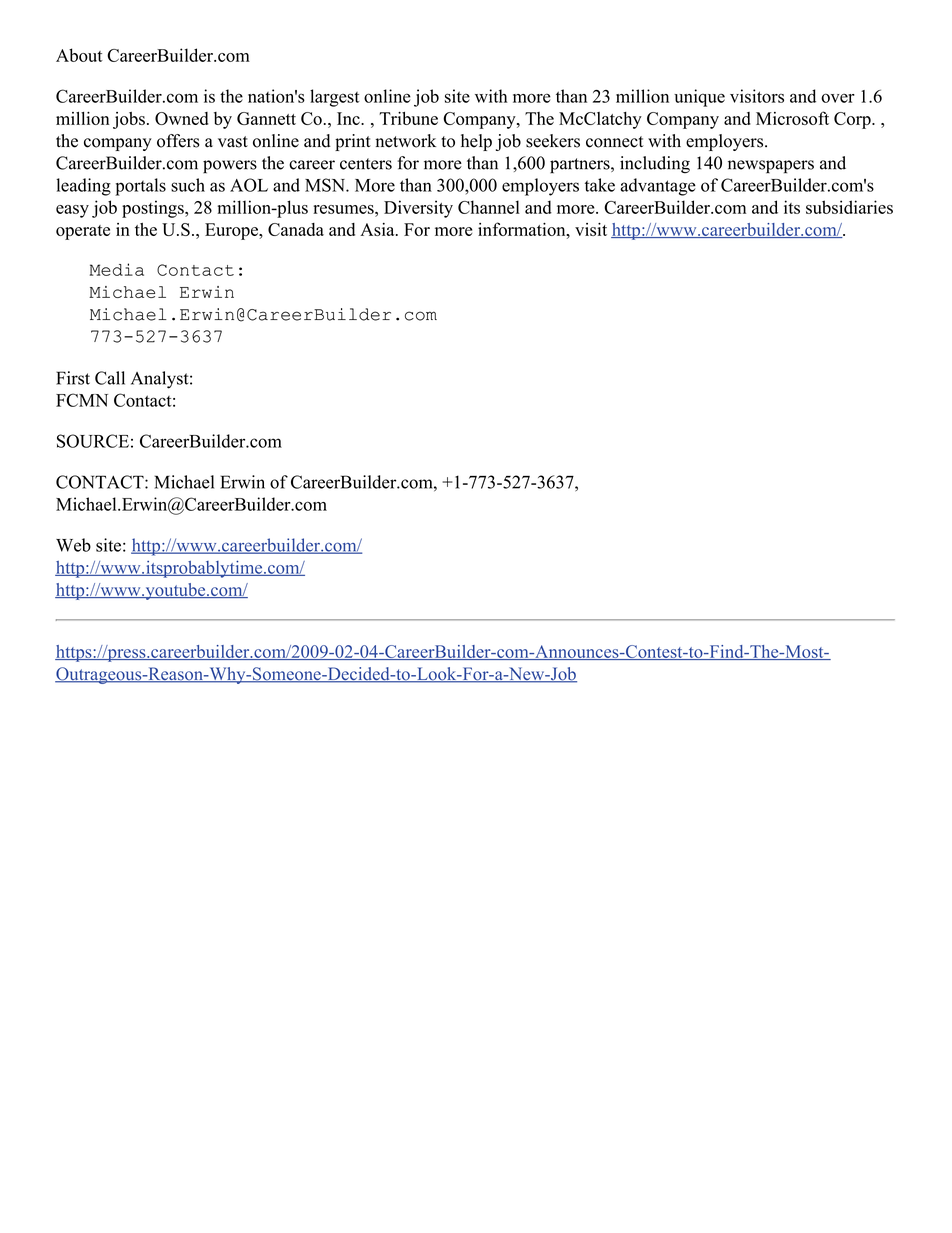 The width and height of the page is (952, 1233). I want to click on Media, so click(117, 269).
